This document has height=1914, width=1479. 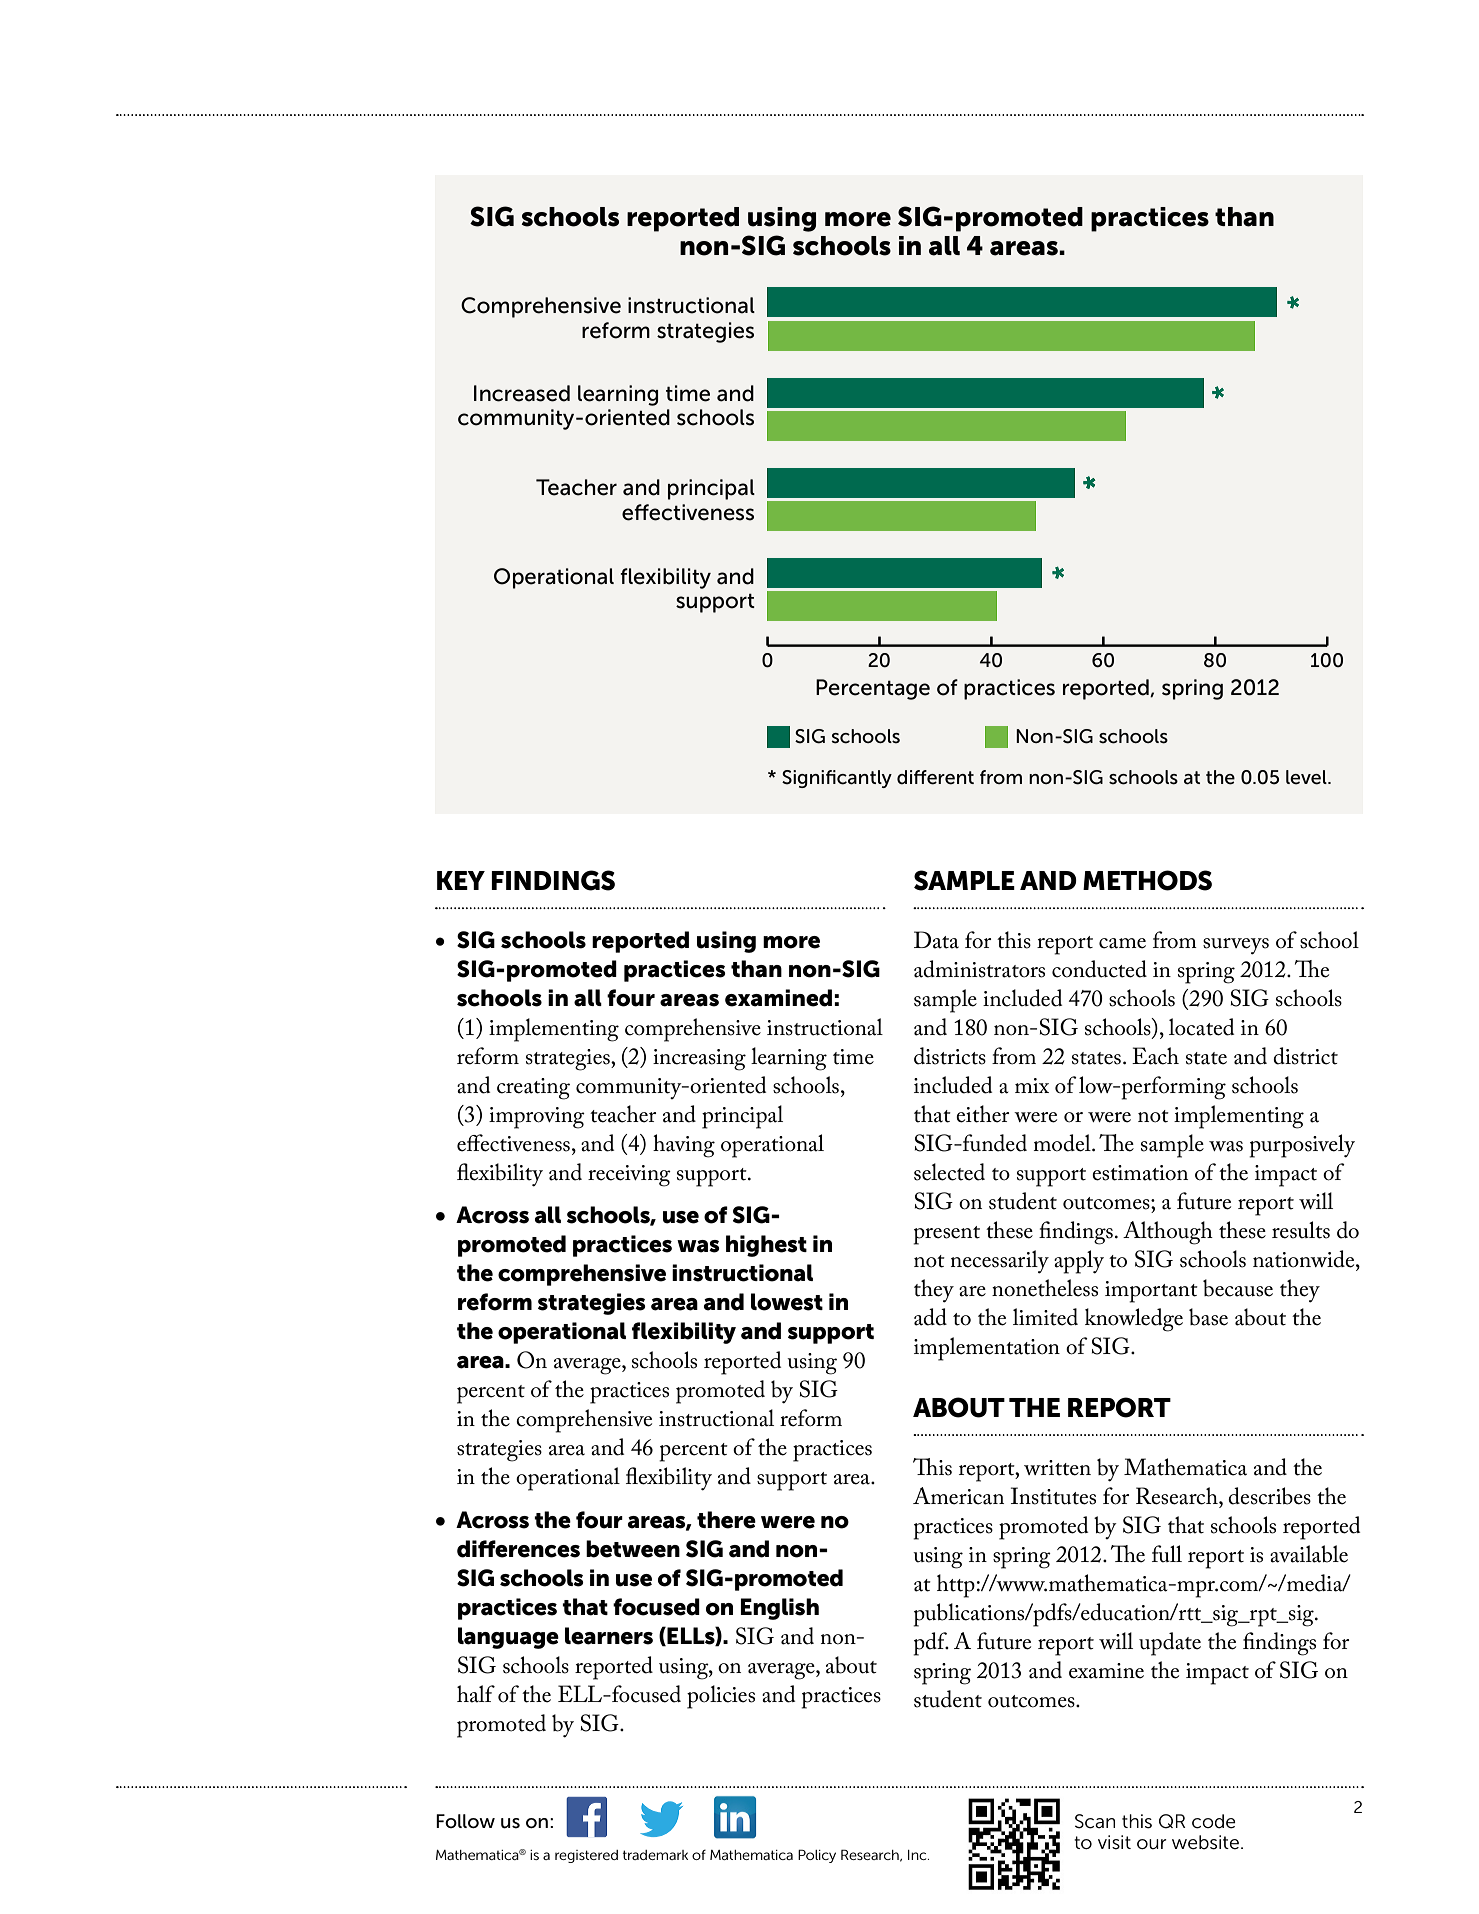 What do you see at coordinates (522, 393) in the document?
I see `Increased` at bounding box center [522, 393].
